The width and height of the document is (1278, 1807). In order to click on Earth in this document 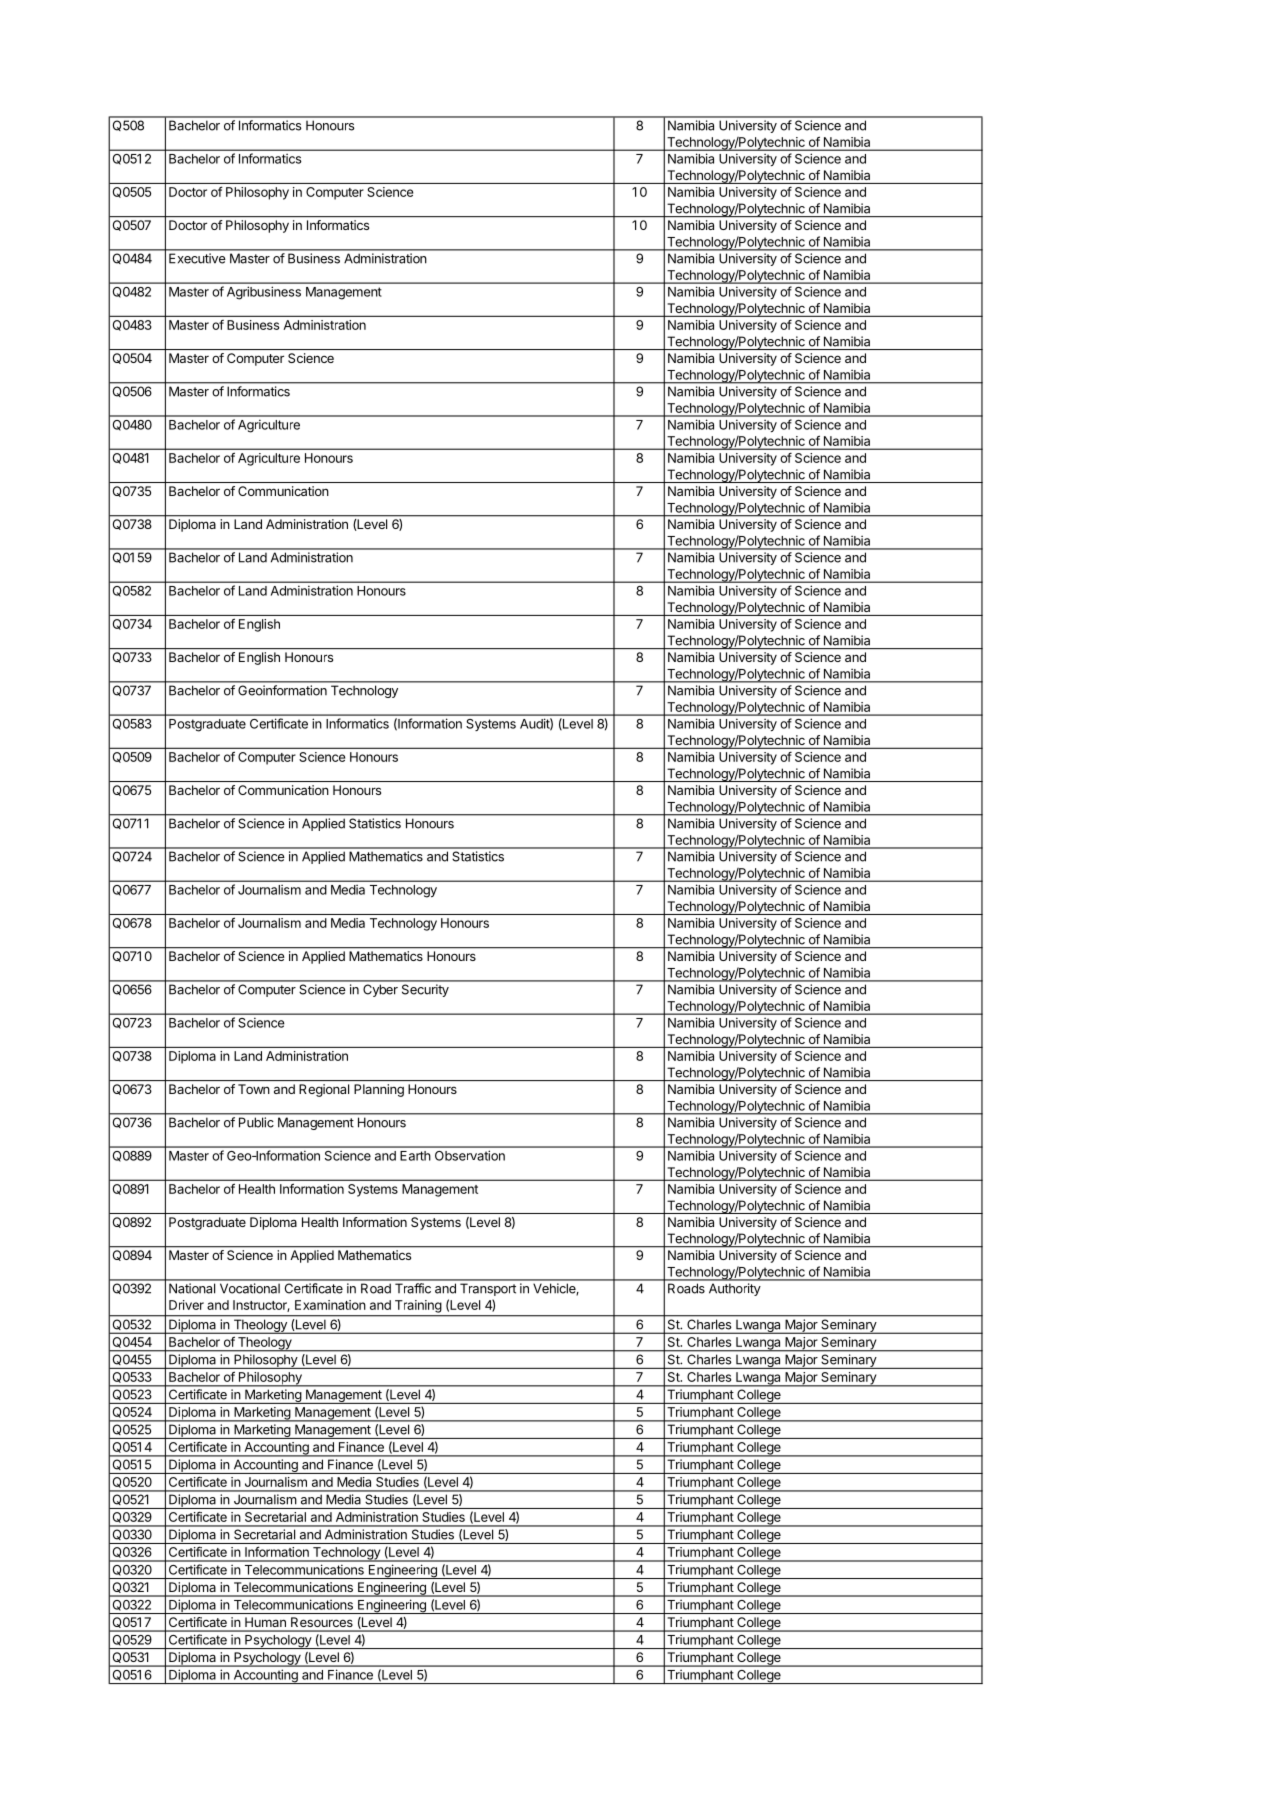, I will do `click(415, 1156)`.
